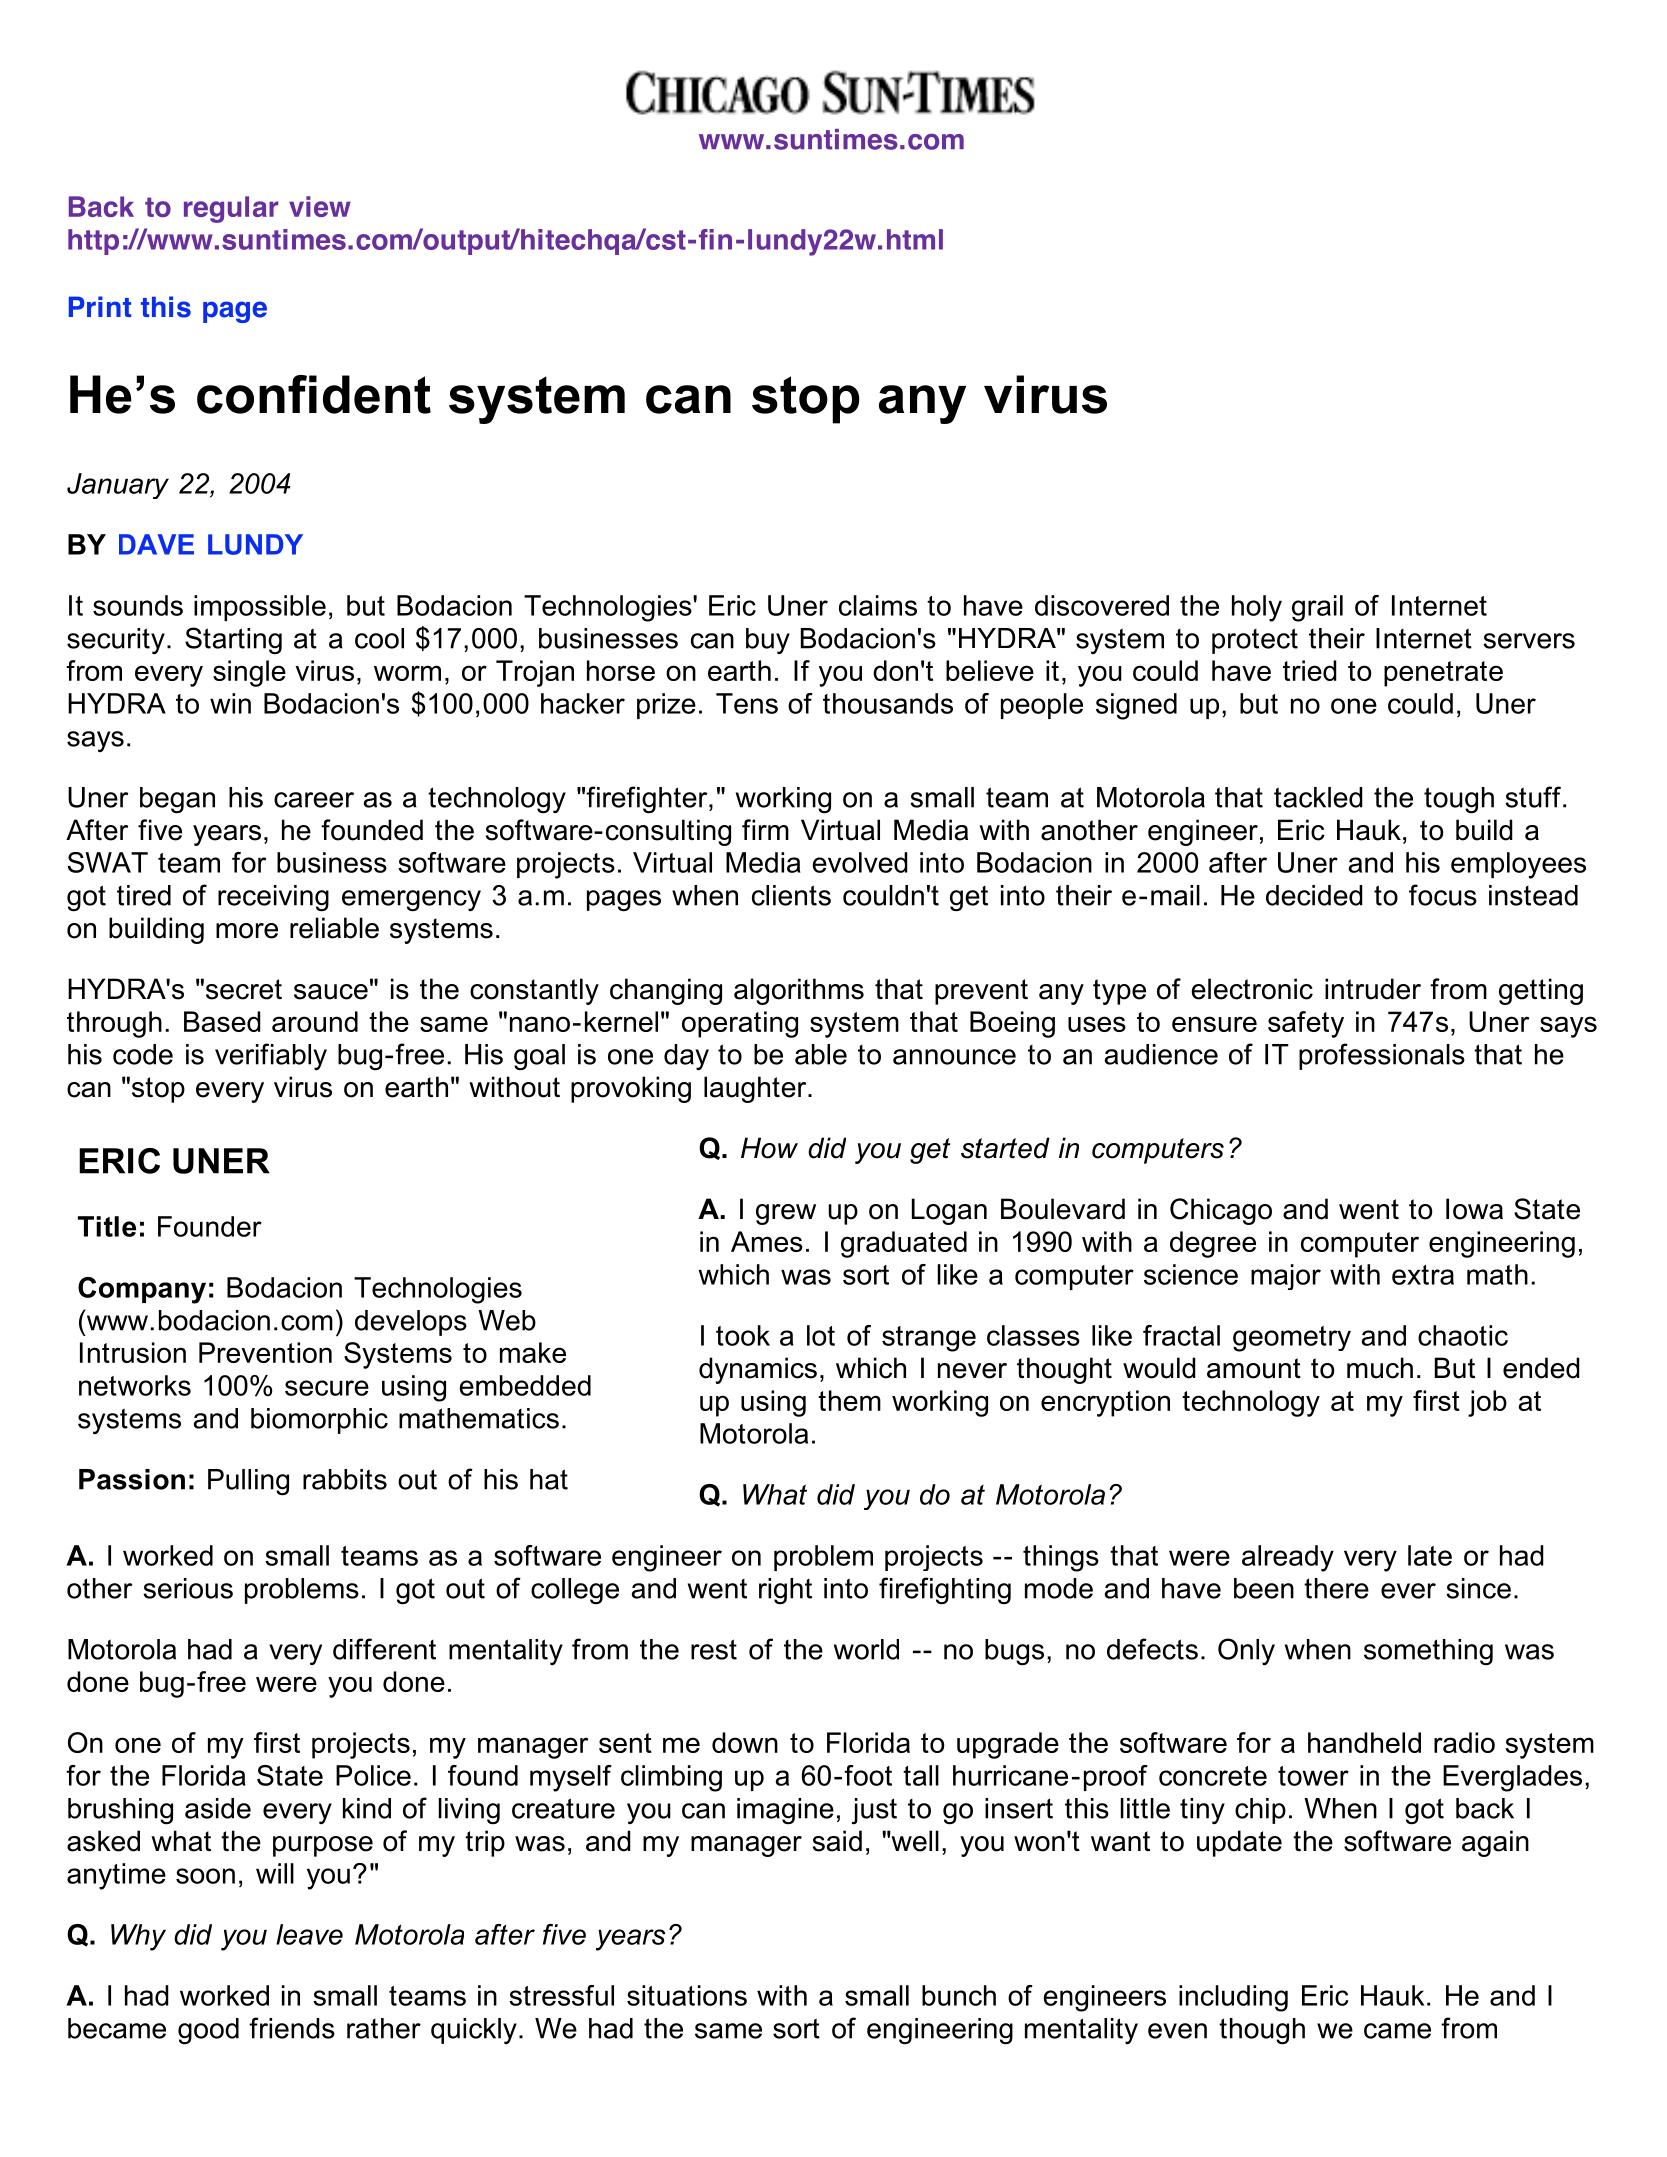 Image resolution: width=1667 pixels, height=2157 pixels. I want to click on leave, so click(309, 1934).
